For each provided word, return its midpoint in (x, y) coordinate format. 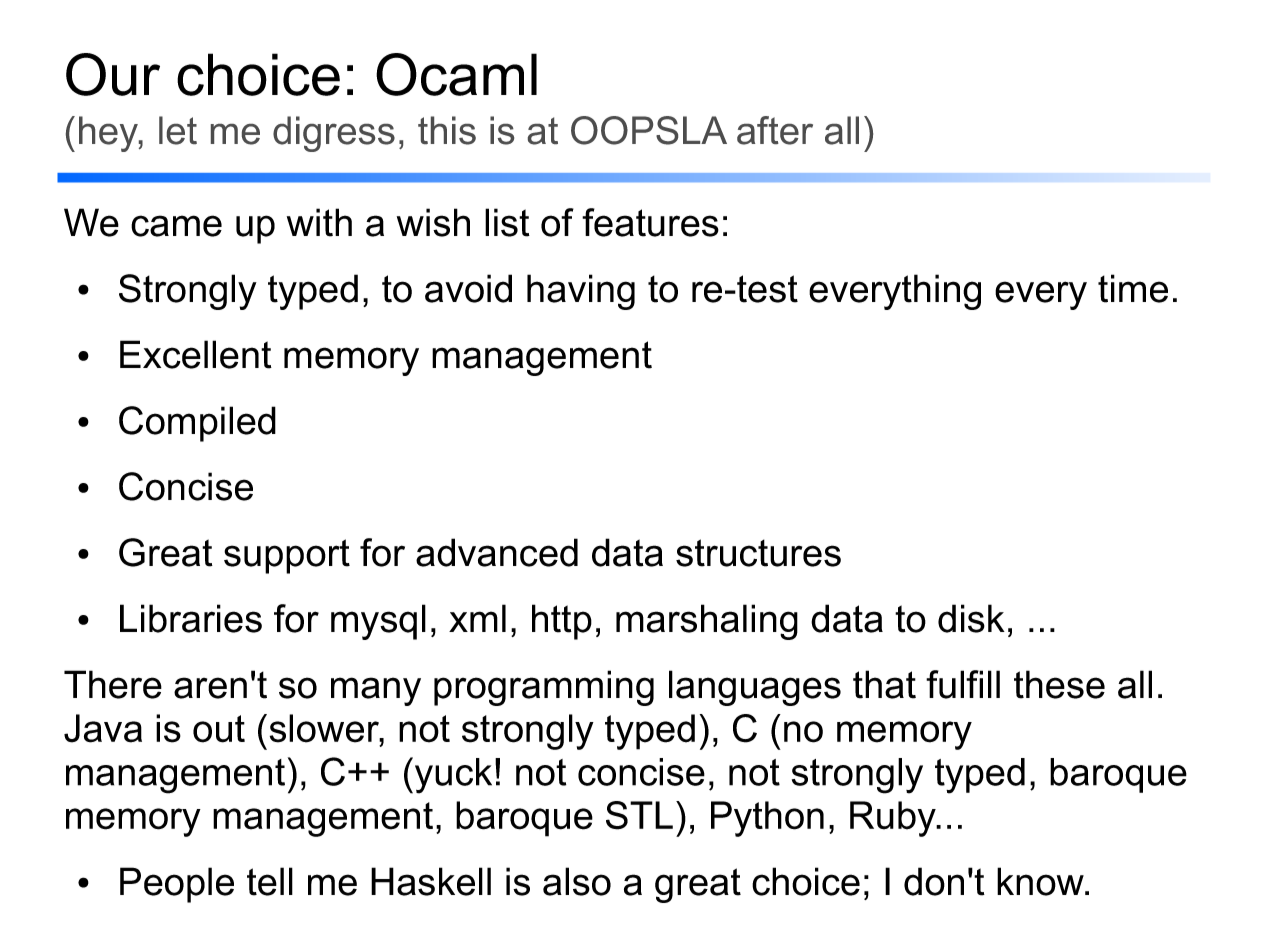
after (775, 130)
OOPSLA (649, 130)
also (577, 881)
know (1041, 881)
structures (758, 553)
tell (270, 881)
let (178, 130)
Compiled (197, 424)
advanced (497, 552)
